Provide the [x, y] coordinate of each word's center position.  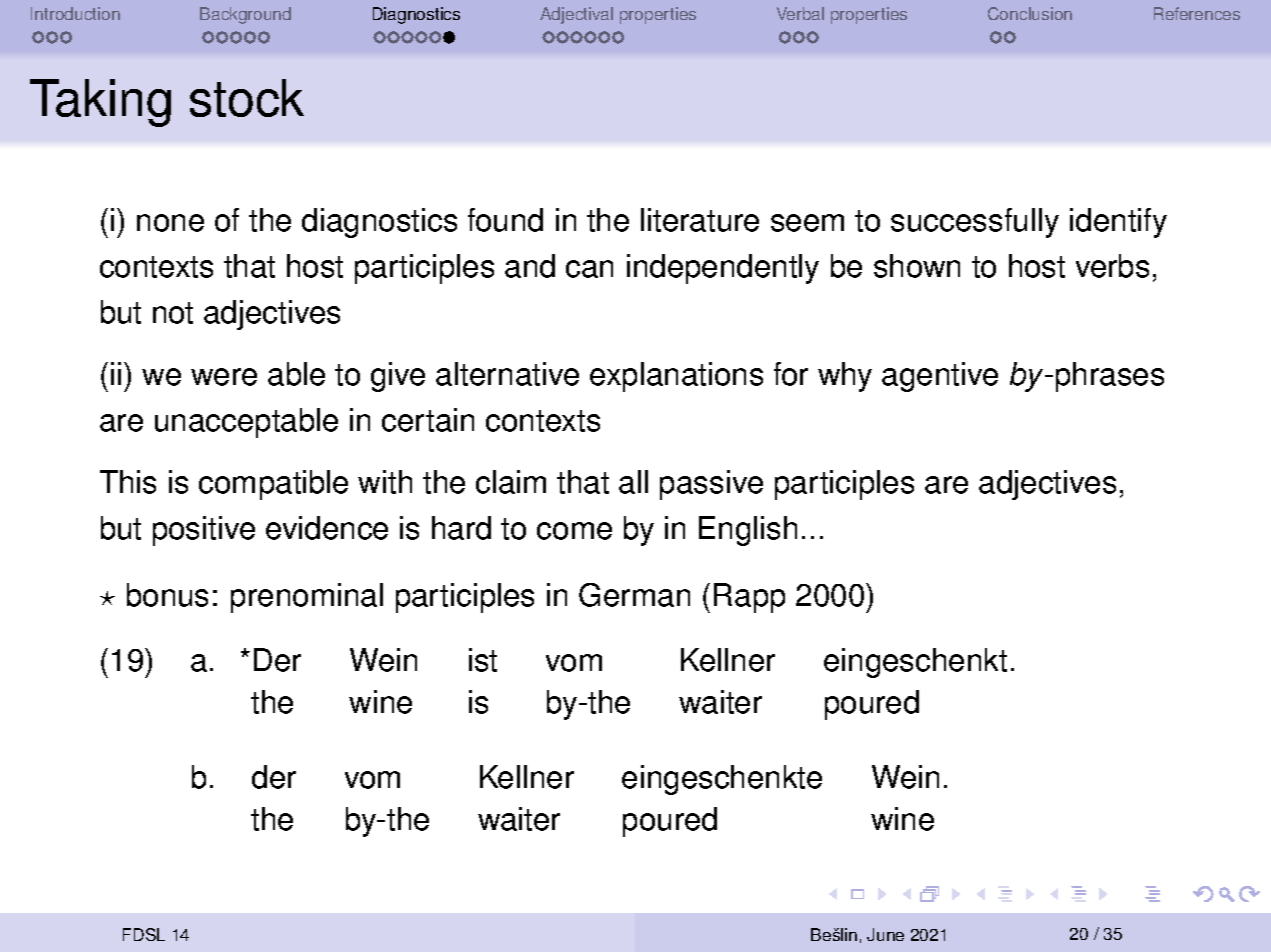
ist [483, 660]
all [633, 482]
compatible [273, 485]
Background [245, 15]
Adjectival [576, 15]
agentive [940, 377]
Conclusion [1030, 13]
